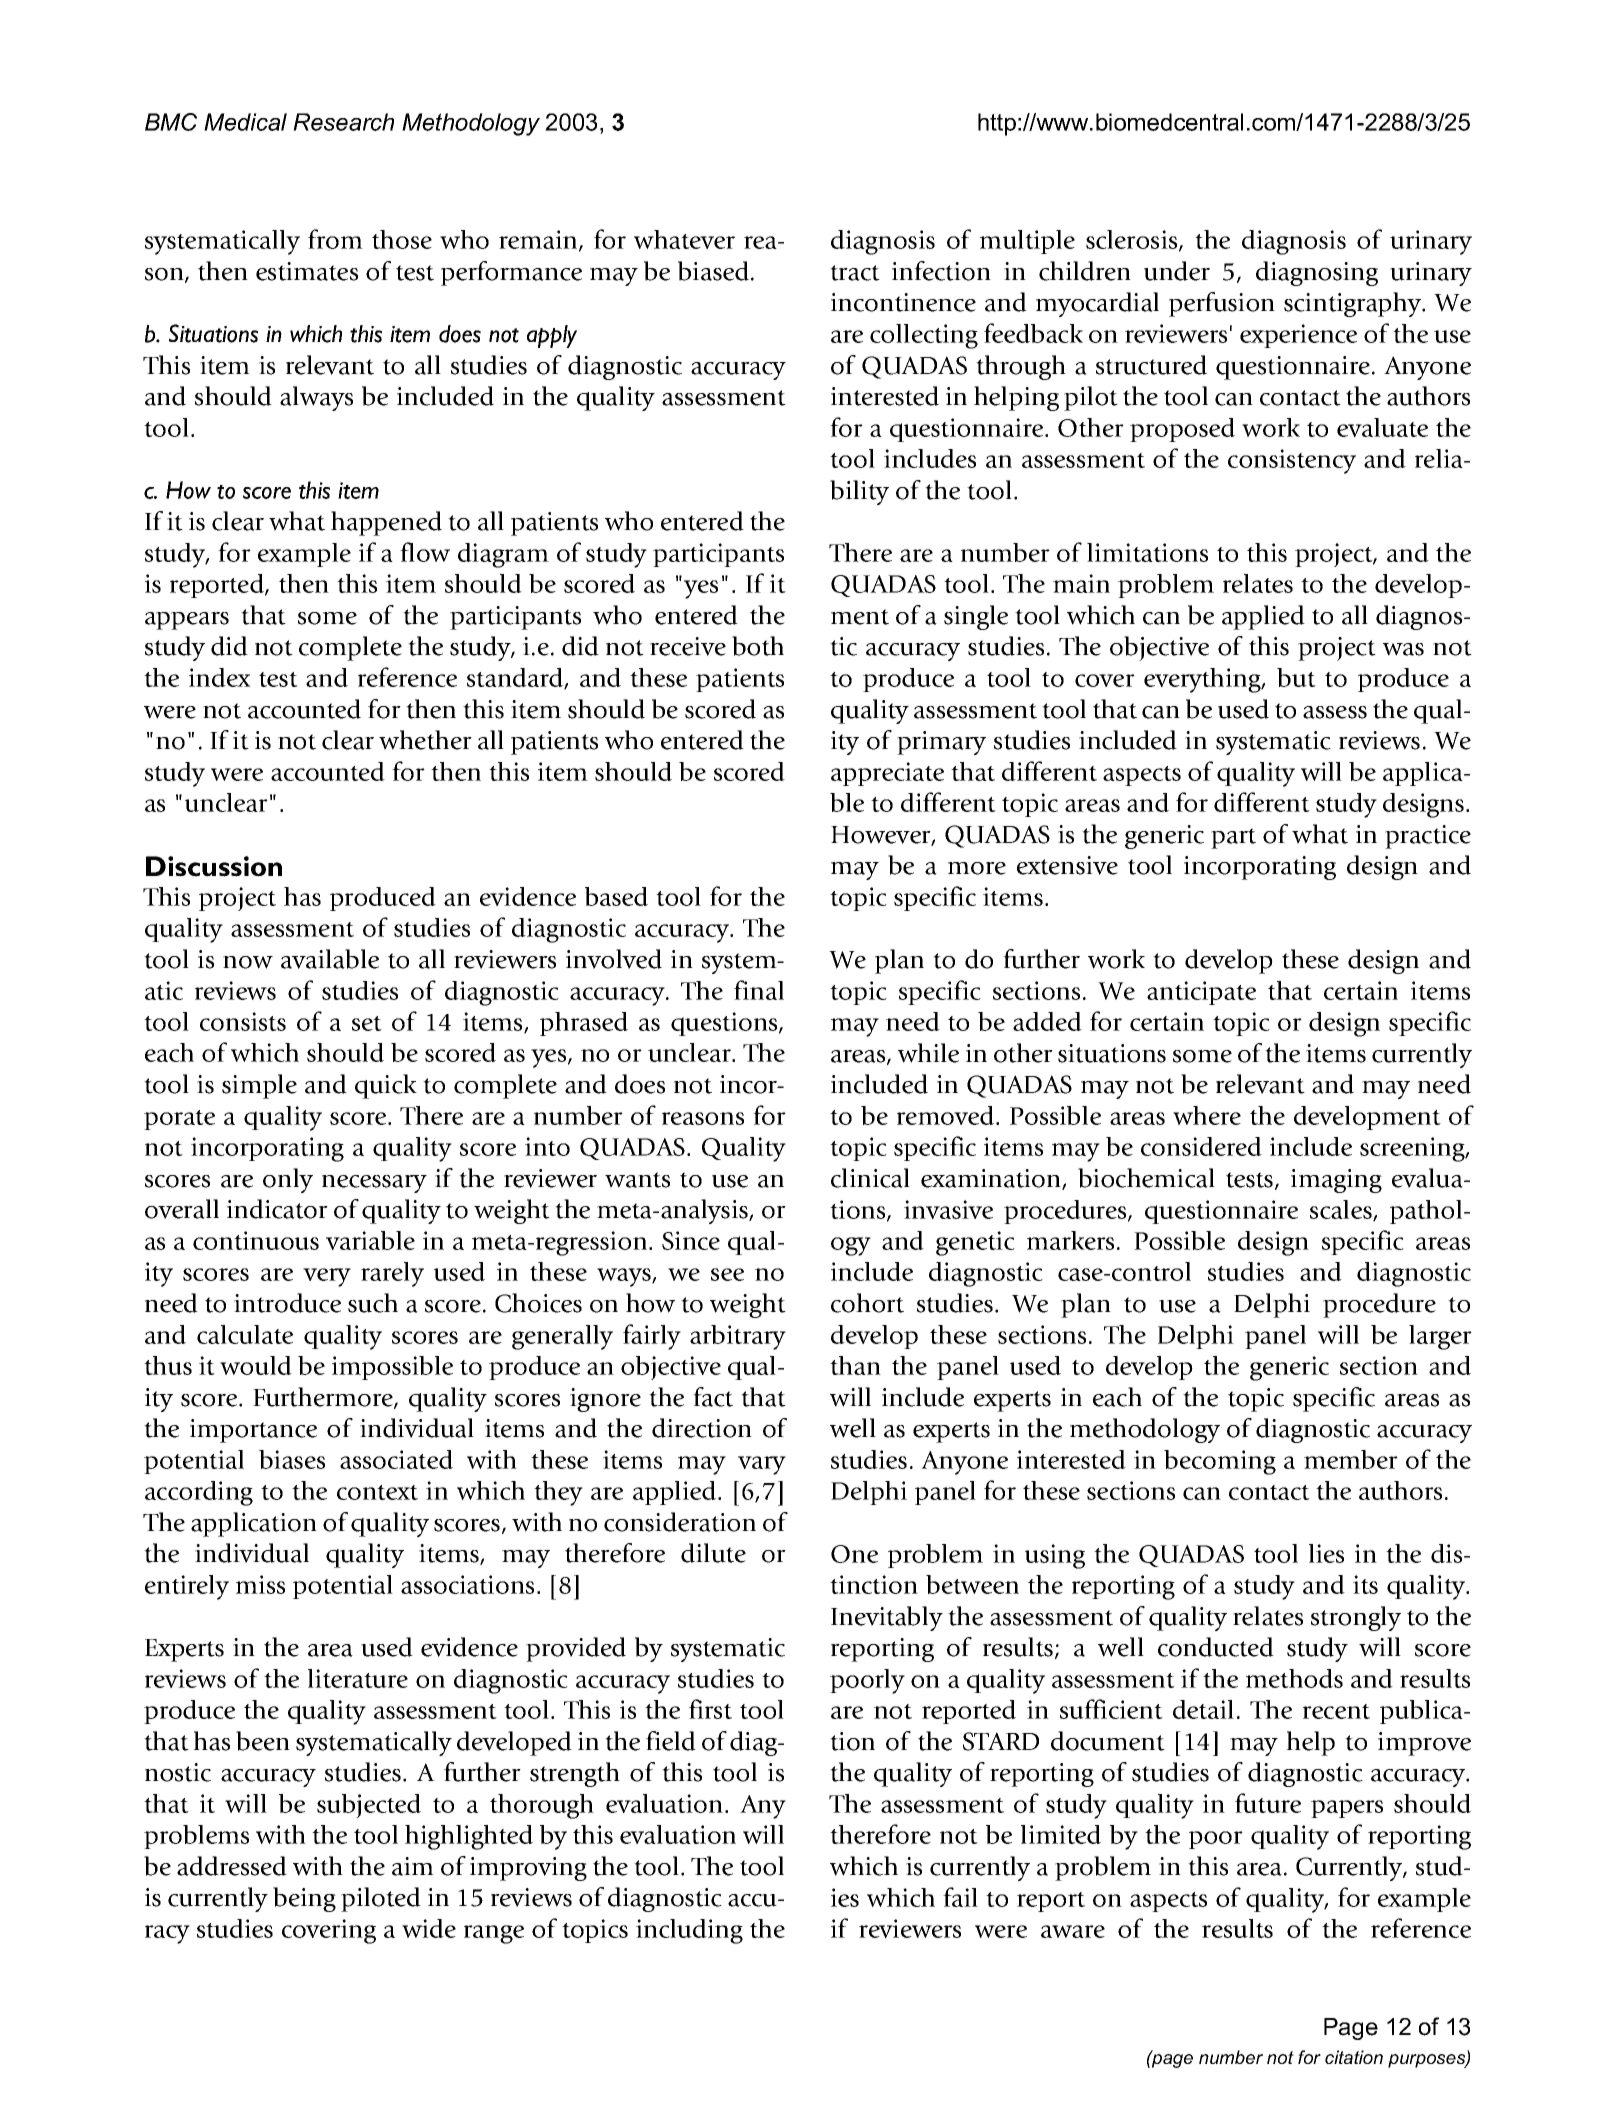 Image resolution: width=1623 pixels, height=2108 pixels. What do you see at coordinates (367, 1023) in the page?
I see `set` at bounding box center [367, 1023].
